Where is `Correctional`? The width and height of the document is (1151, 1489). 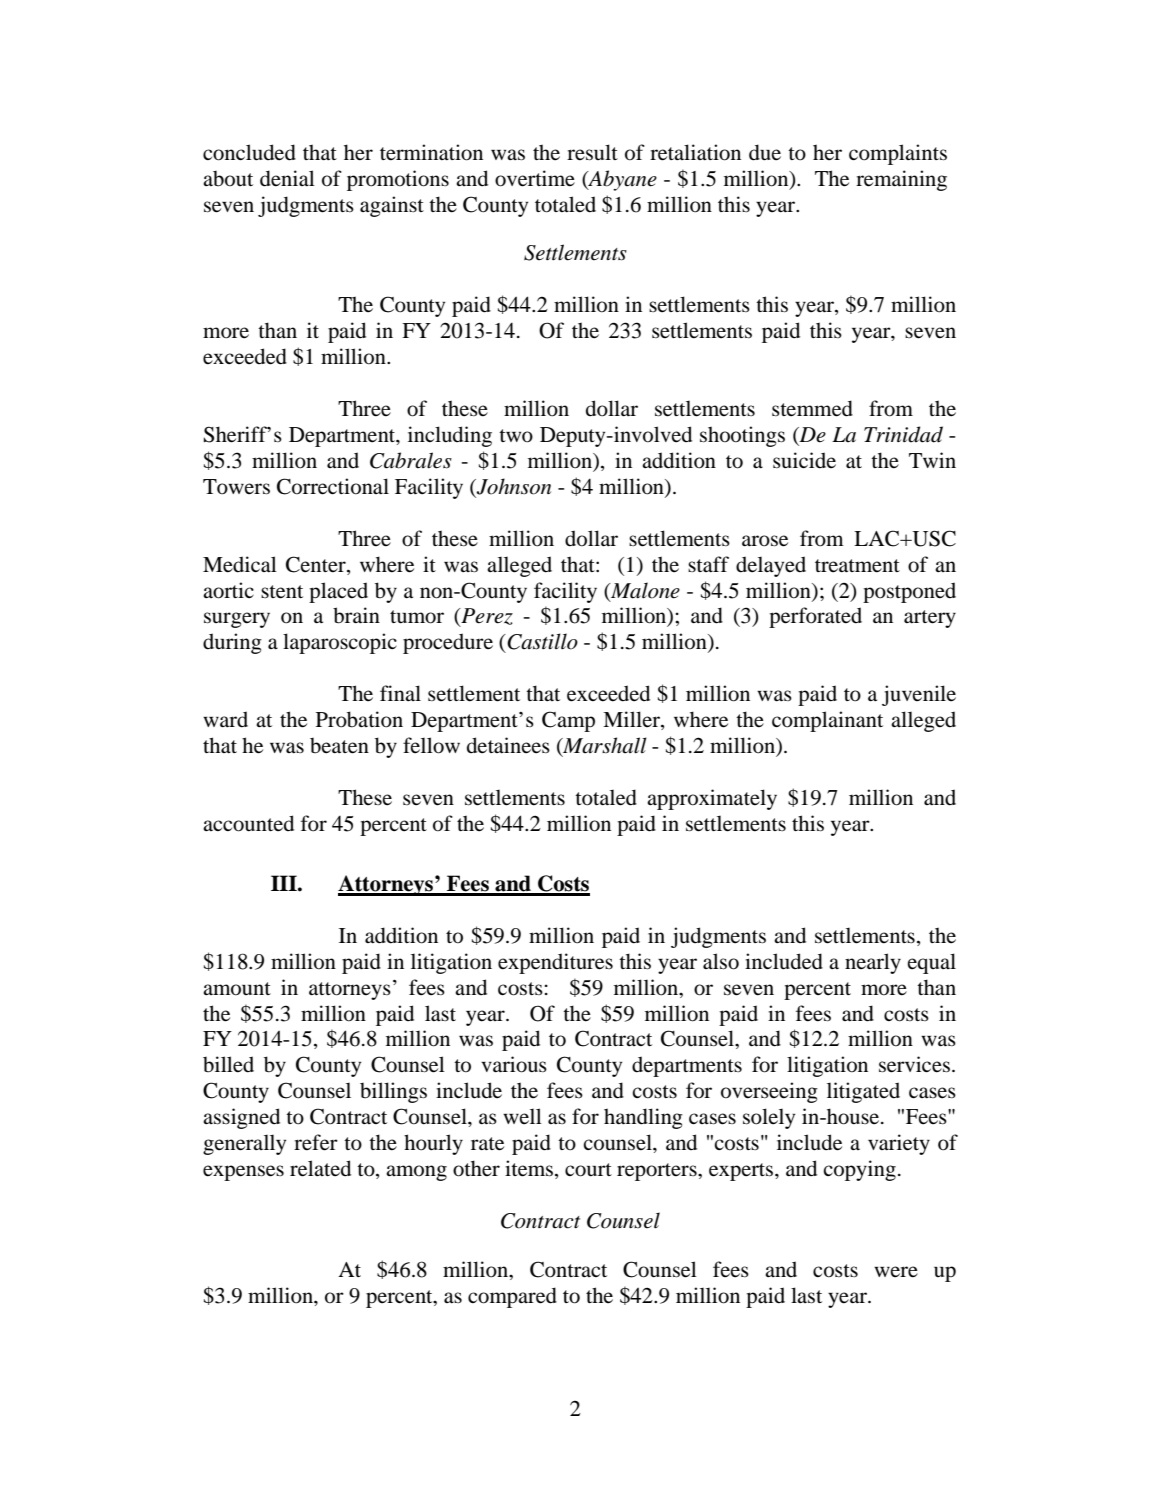 Correctional is located at coordinates (333, 486).
